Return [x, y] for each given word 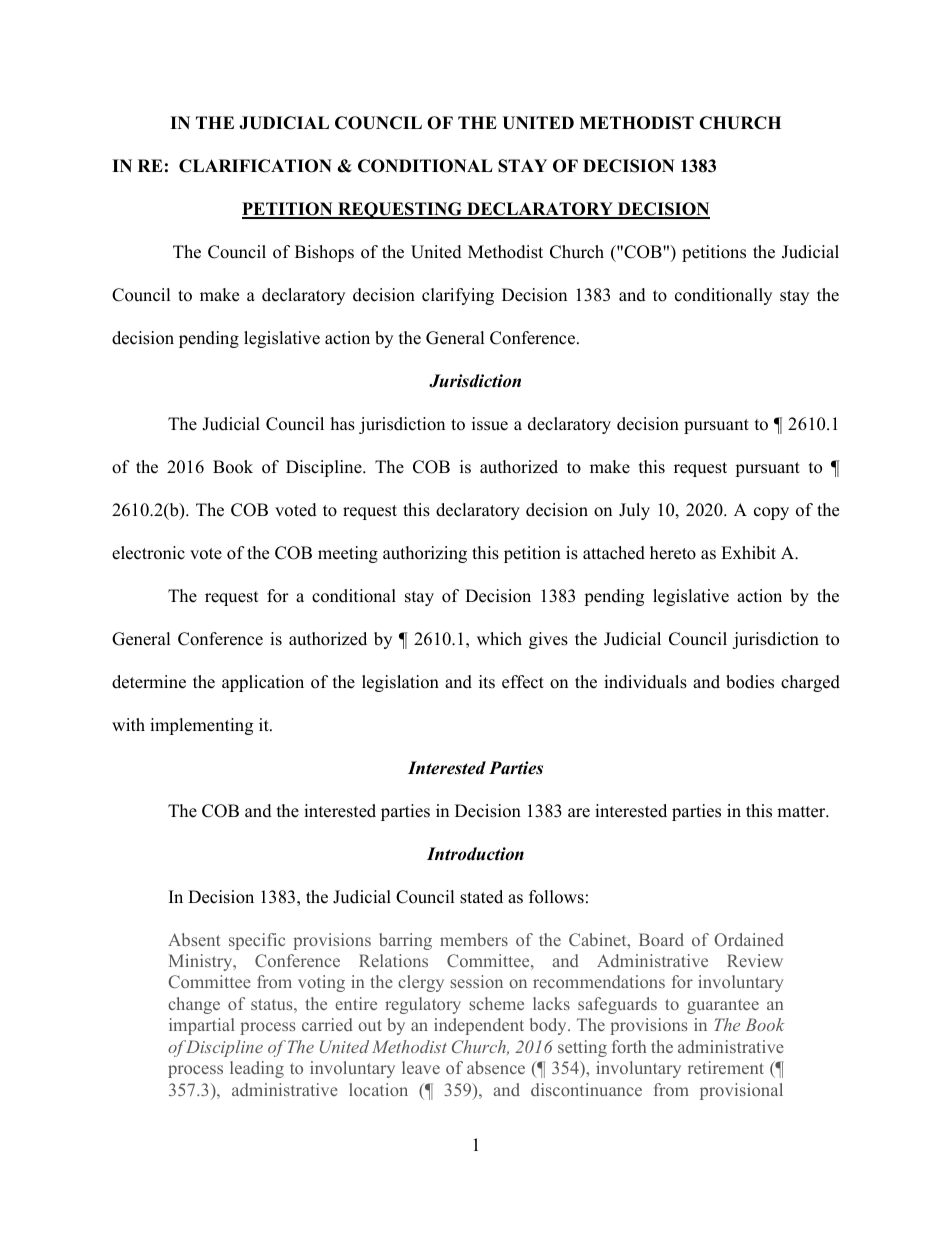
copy [771, 513]
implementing [201, 726]
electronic [148, 553]
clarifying [458, 296]
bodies [750, 682]
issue [490, 424]
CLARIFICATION [255, 166]
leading [257, 1069]
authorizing [425, 554]
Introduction [475, 854]
